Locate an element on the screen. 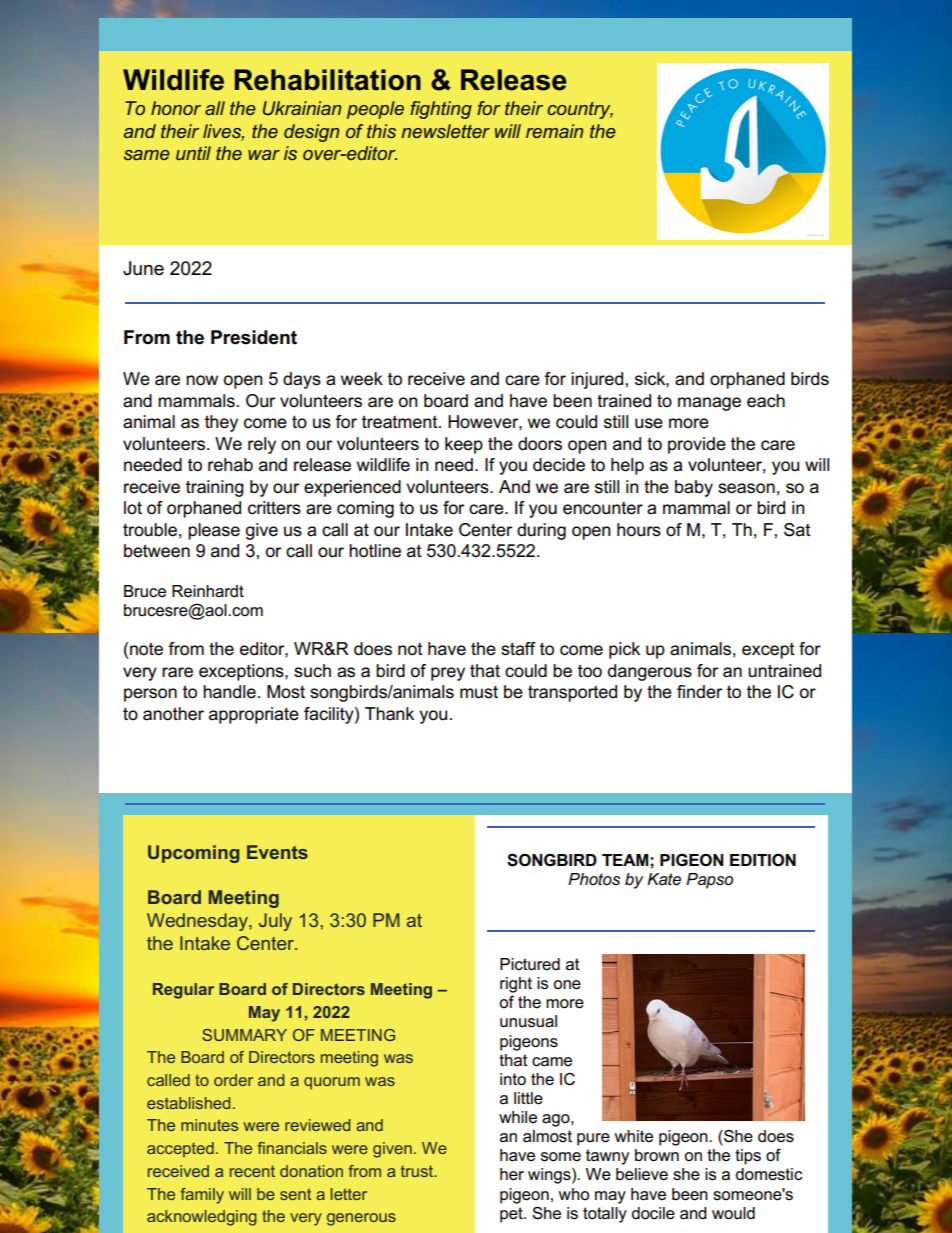 The width and height of the screenshot is (952, 1233). family is located at coordinates (202, 1196).
